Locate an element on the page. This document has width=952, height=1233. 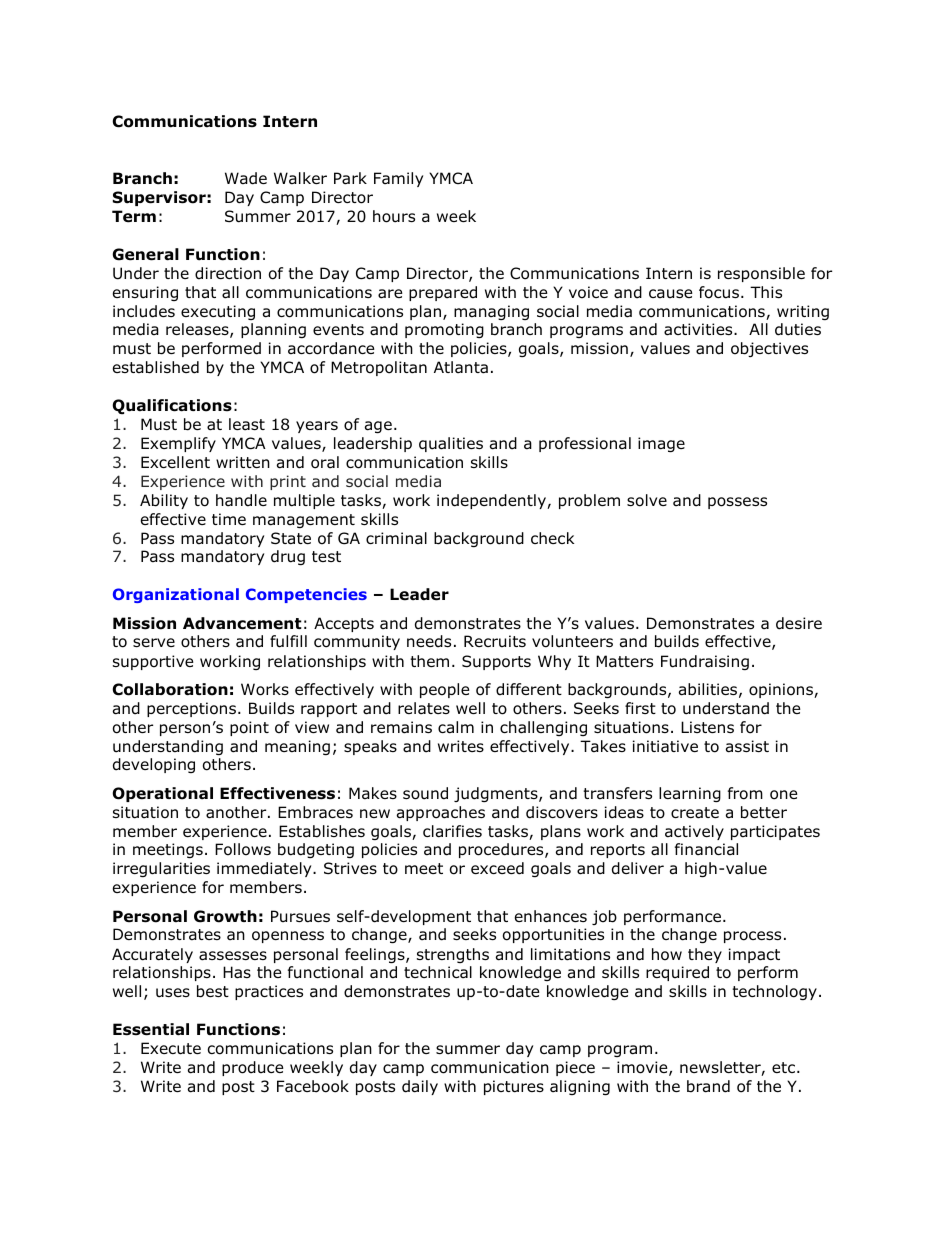
hours is located at coordinates (394, 216).
